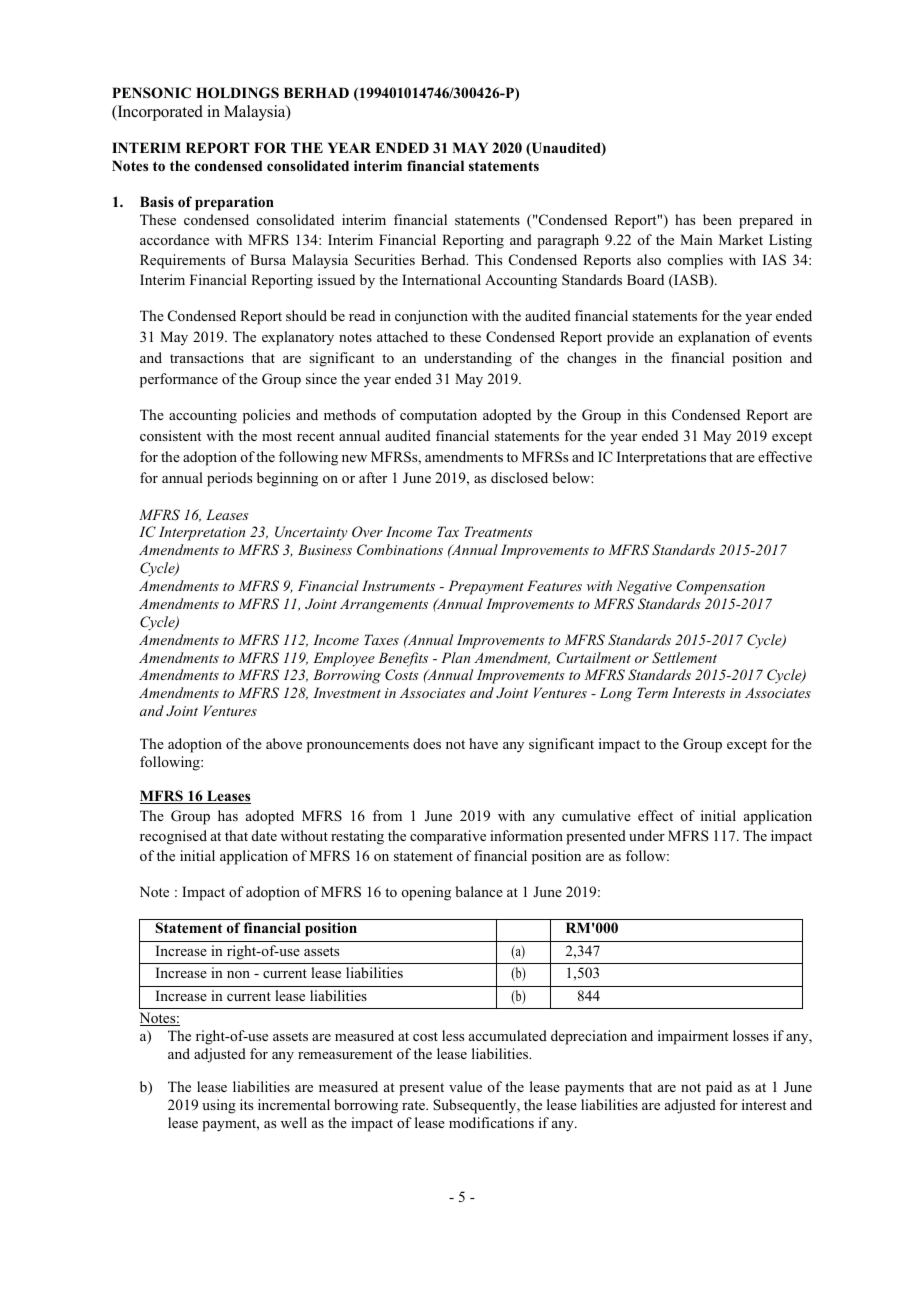 Image resolution: width=924 pixels, height=1308 pixels. What do you see at coordinates (568, 241) in the screenshot?
I see `paragraph` at bounding box center [568, 241].
